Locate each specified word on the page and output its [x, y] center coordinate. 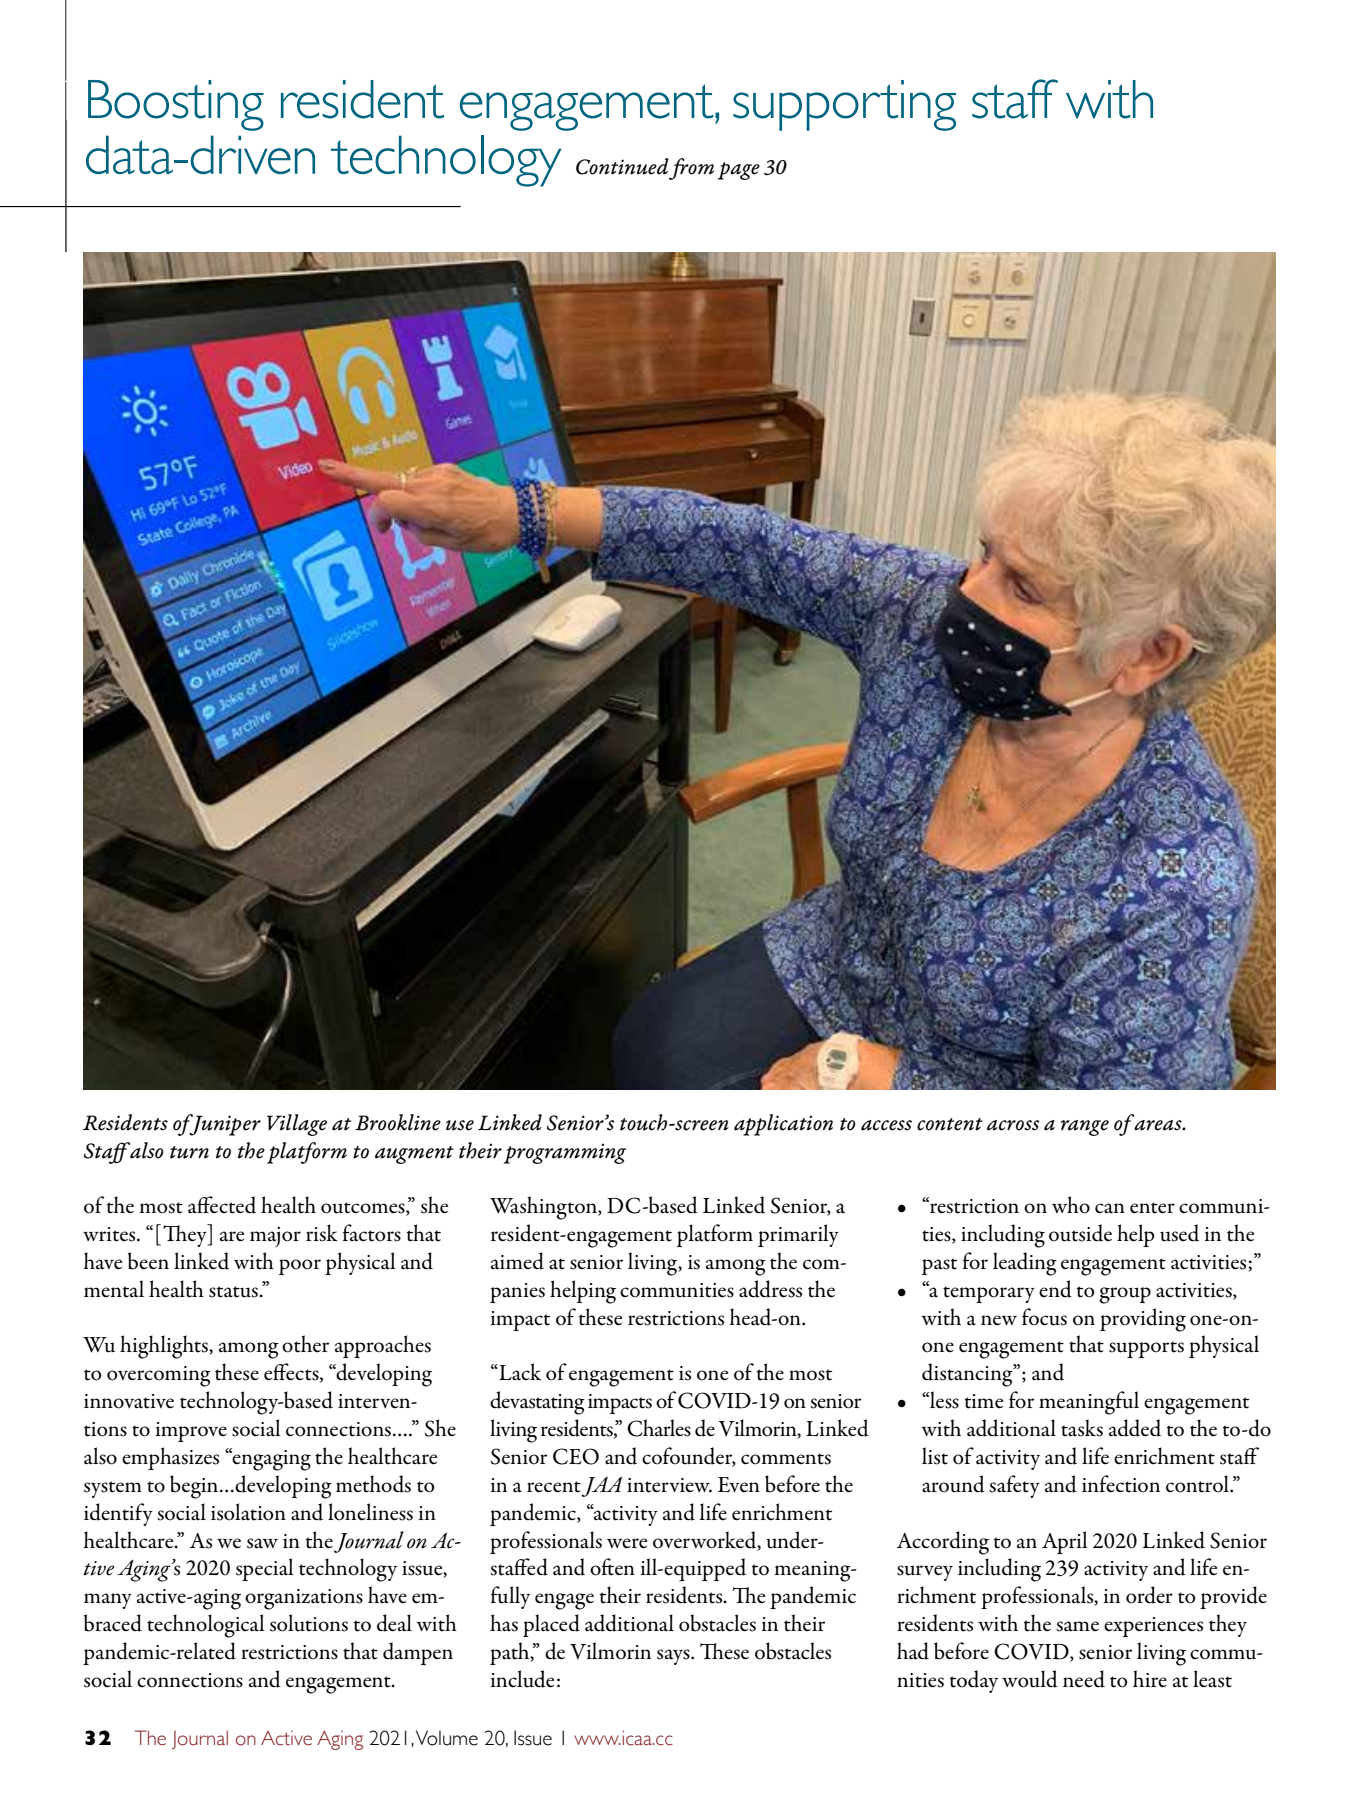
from [691, 169]
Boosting [176, 105]
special [265, 1569]
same [1077, 1626]
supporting [844, 105]
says [674, 1657]
